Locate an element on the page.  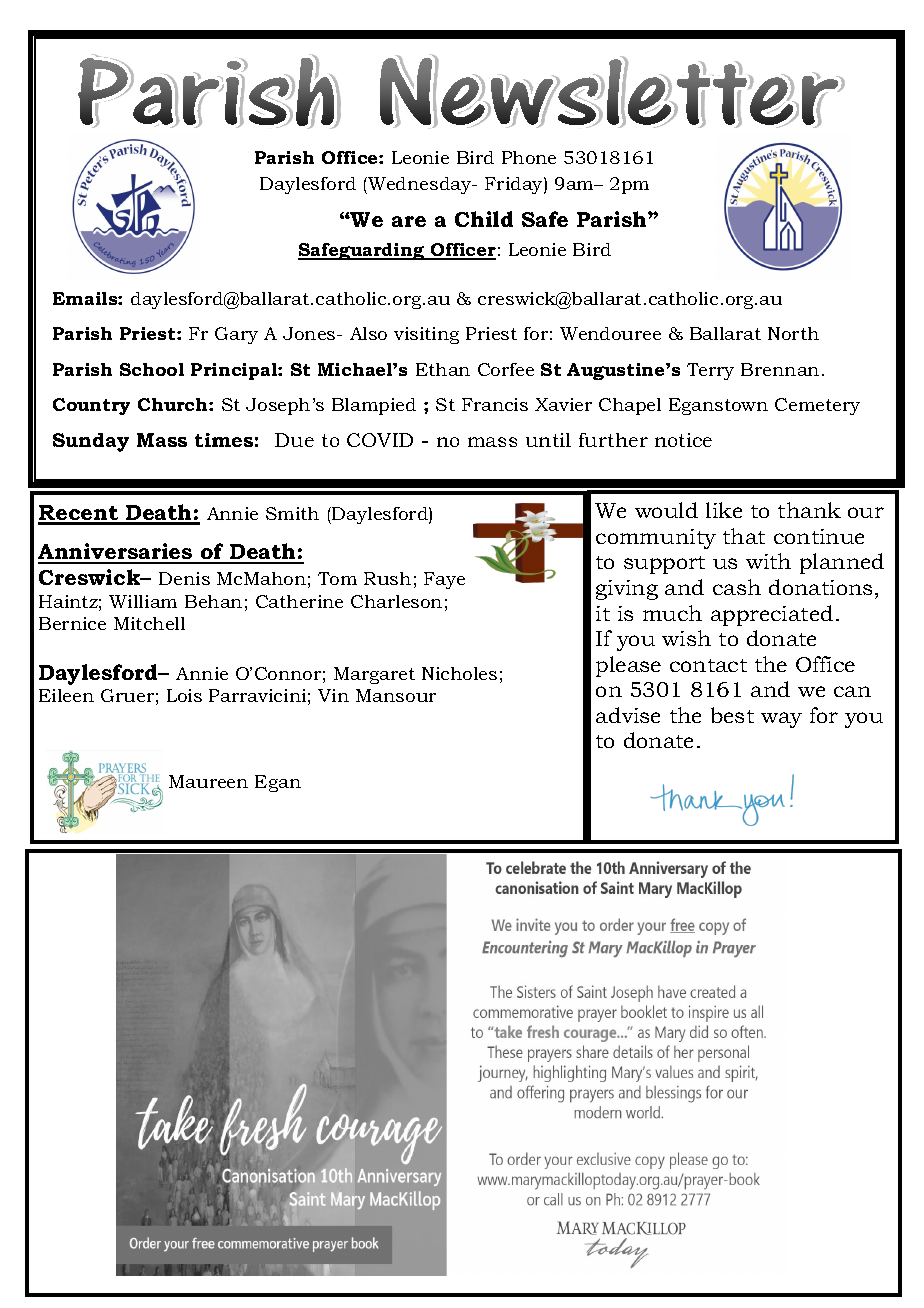
Phone is located at coordinates (529, 157).
